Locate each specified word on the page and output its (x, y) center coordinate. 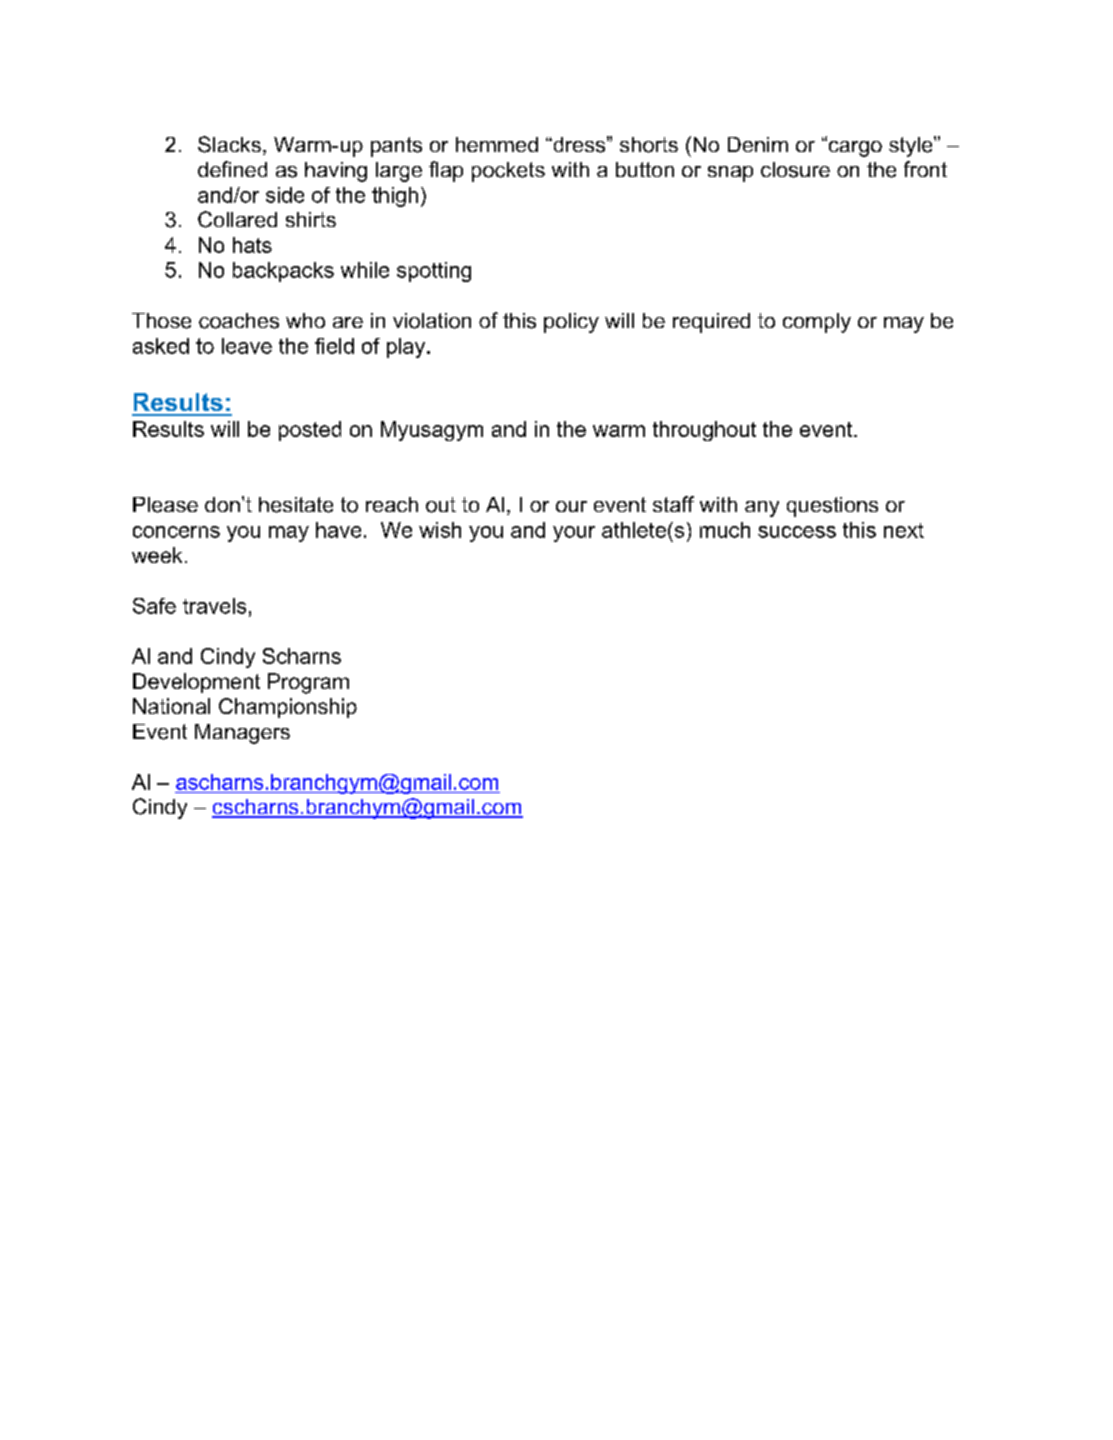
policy (571, 323)
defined (232, 169)
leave (247, 346)
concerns (176, 532)
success (797, 532)
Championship (288, 708)
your (574, 534)
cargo (854, 148)
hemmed (497, 144)
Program (308, 683)
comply (817, 323)
